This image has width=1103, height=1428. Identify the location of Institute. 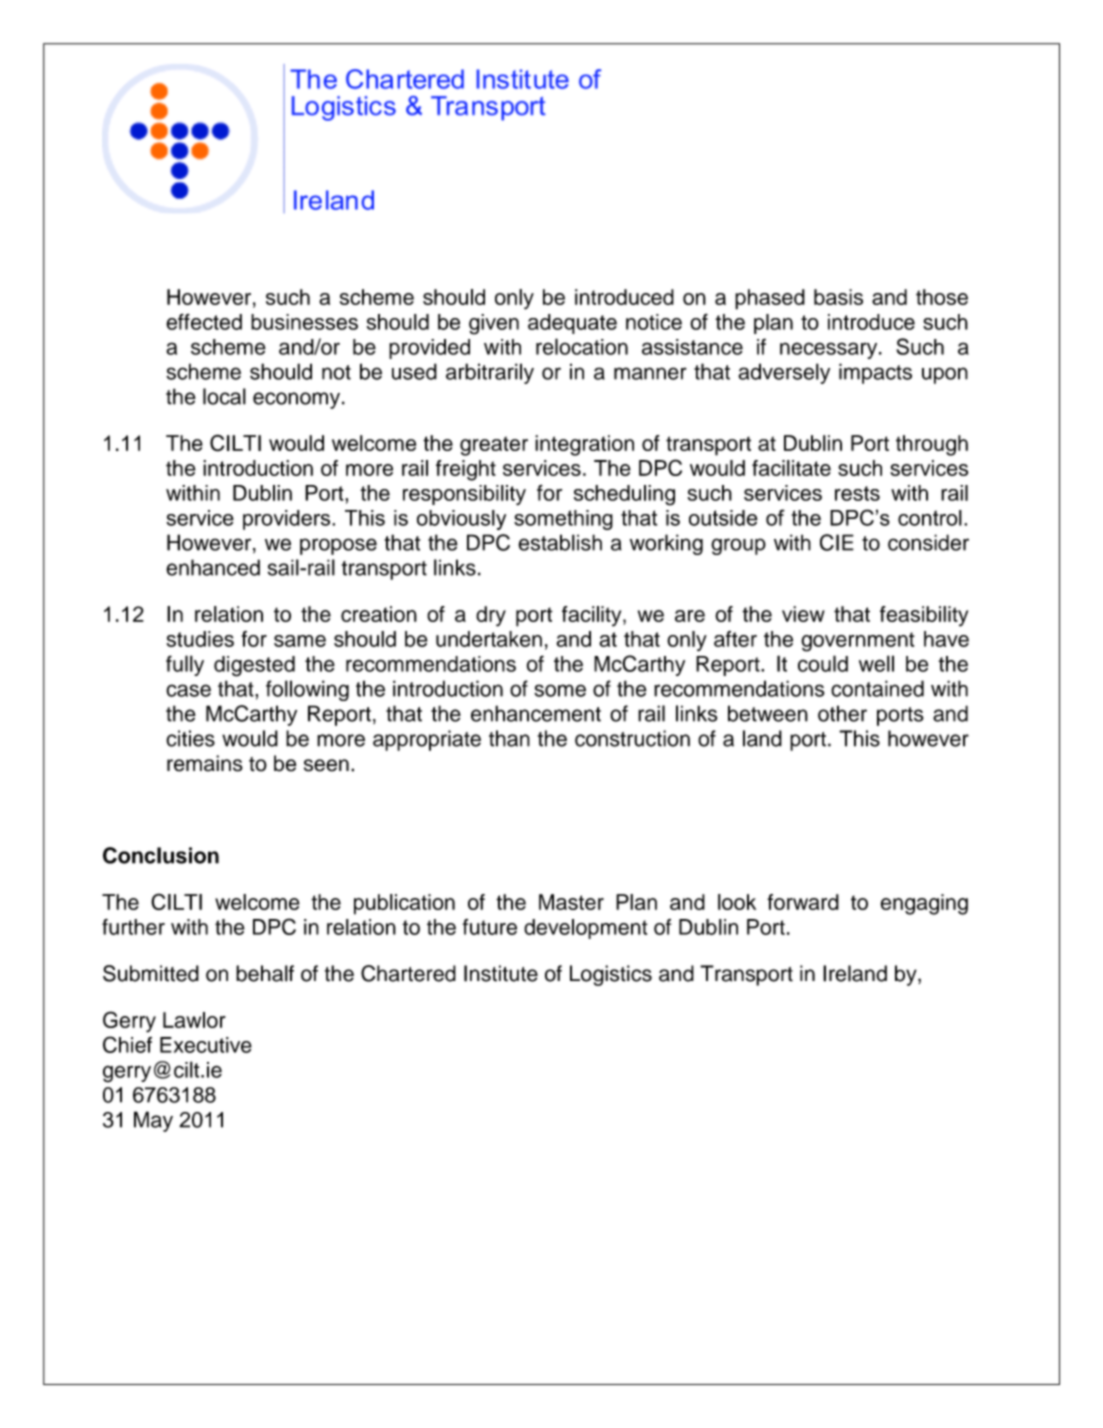
(501, 973).
